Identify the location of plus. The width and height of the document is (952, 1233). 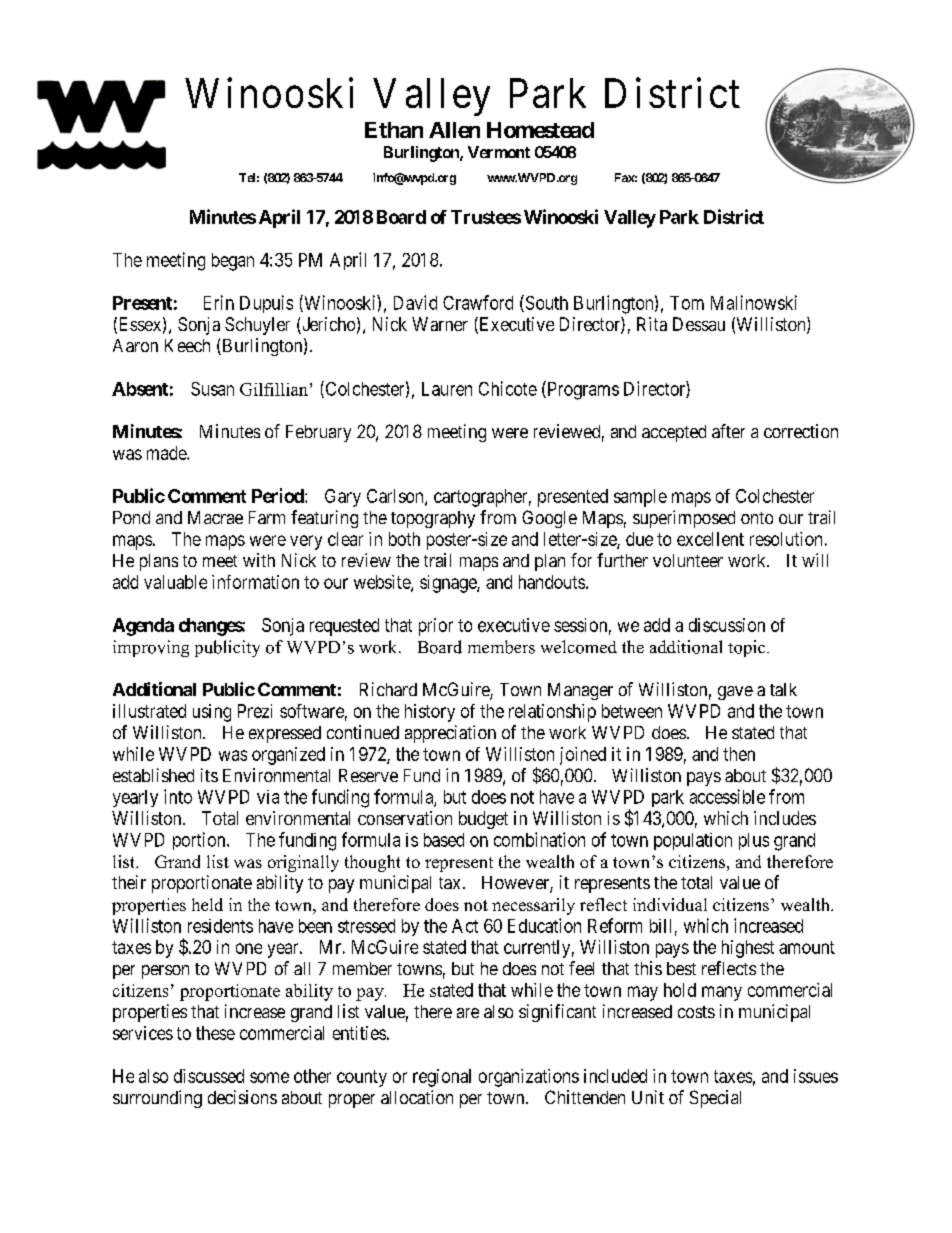
(754, 841).
